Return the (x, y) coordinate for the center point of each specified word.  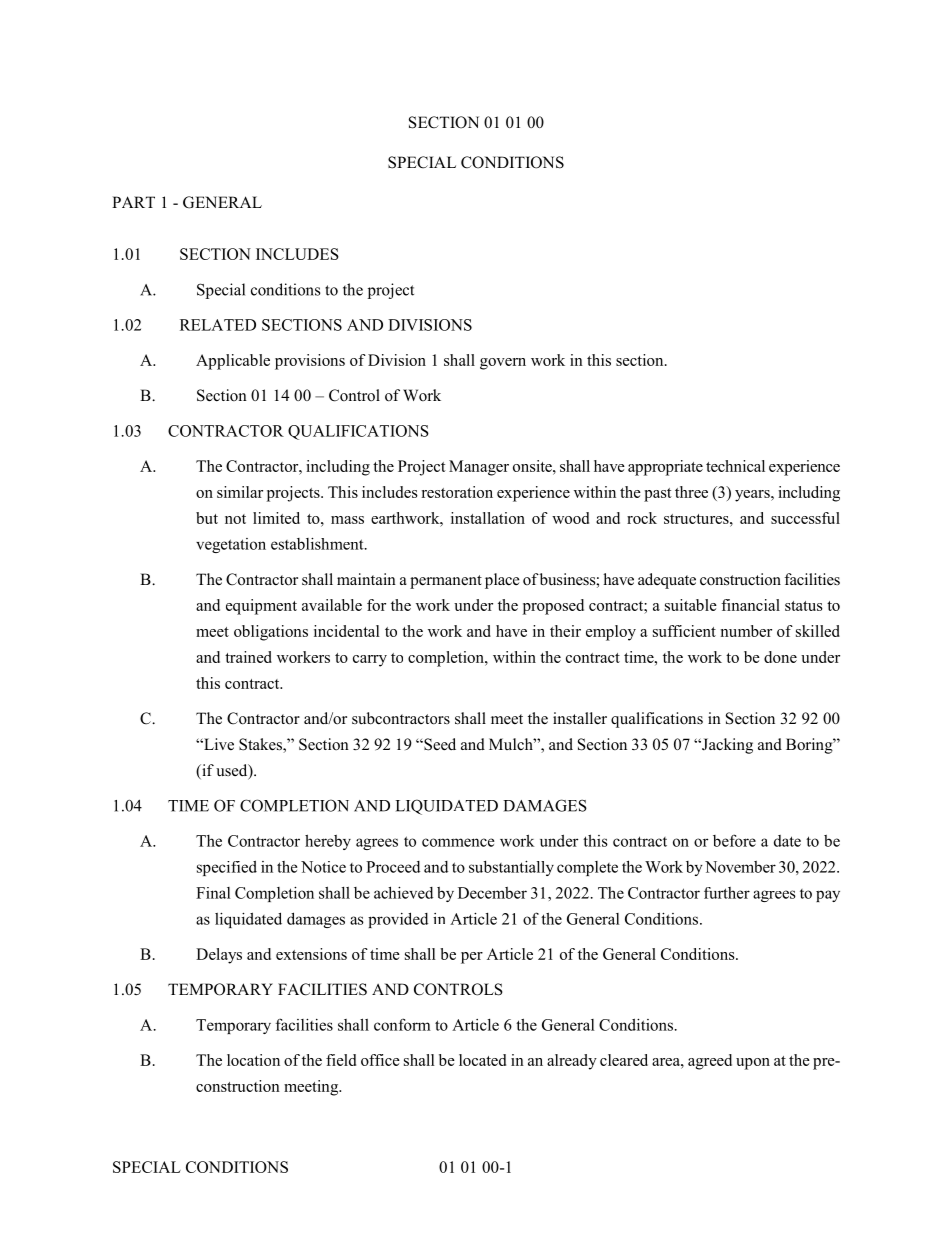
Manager (479, 468)
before (734, 840)
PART (133, 202)
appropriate (665, 468)
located (482, 1060)
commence (458, 842)
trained (248, 657)
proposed (553, 607)
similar (240, 492)
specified (227, 868)
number (746, 631)
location (253, 1060)
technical (735, 466)
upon (753, 1064)
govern (503, 364)
